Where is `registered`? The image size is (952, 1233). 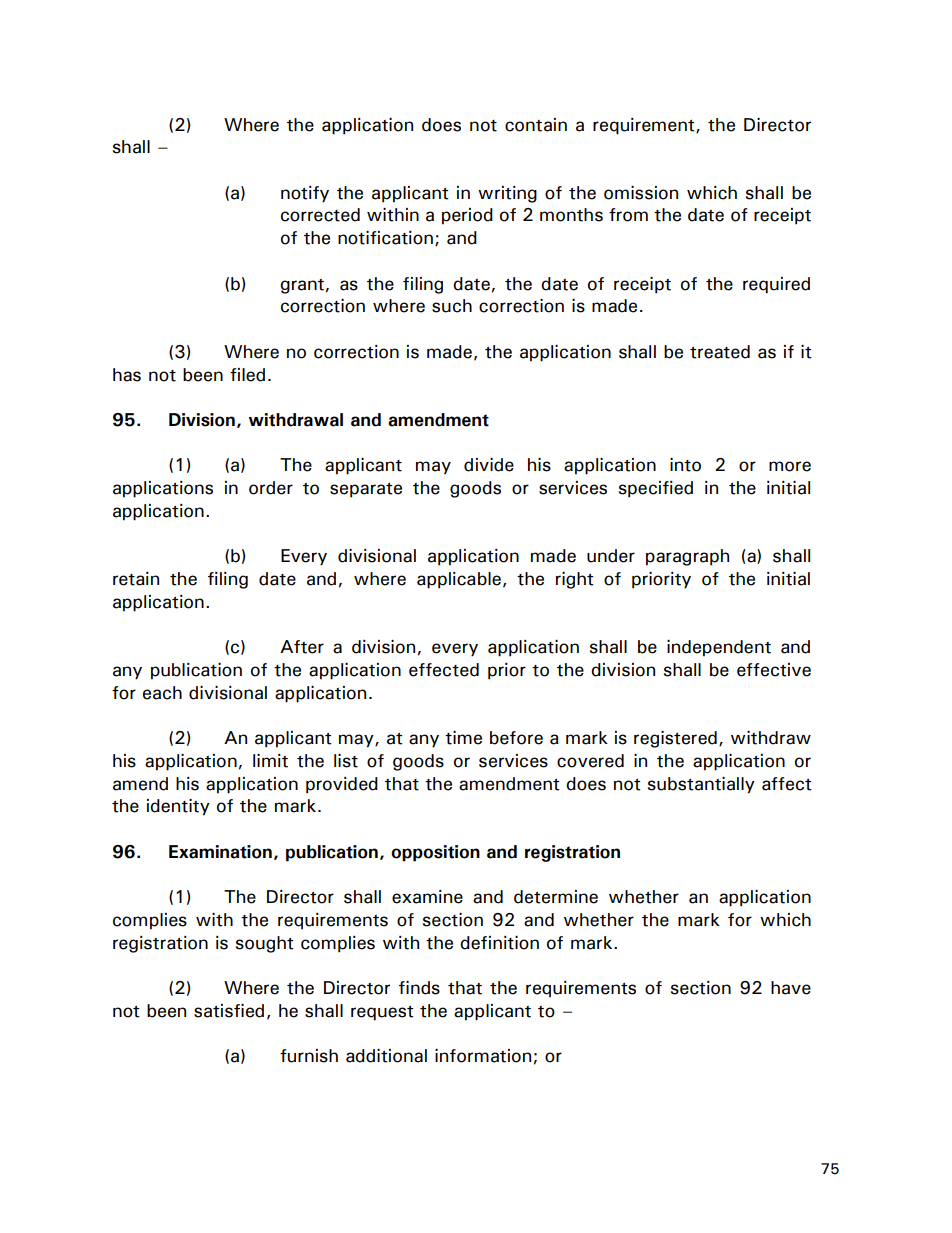 registered is located at coordinates (675, 739).
